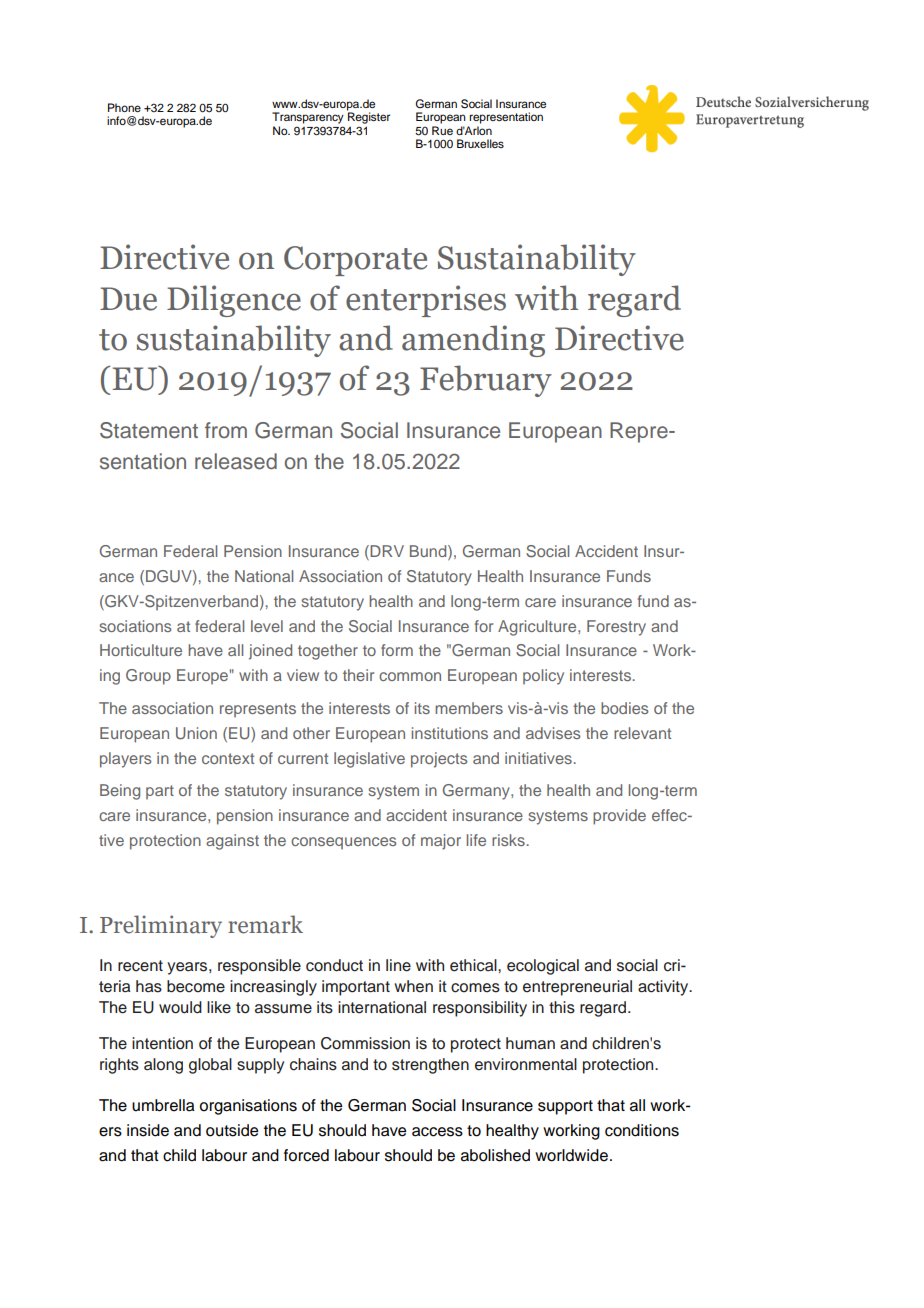  I want to click on Phone, so click(124, 107).
